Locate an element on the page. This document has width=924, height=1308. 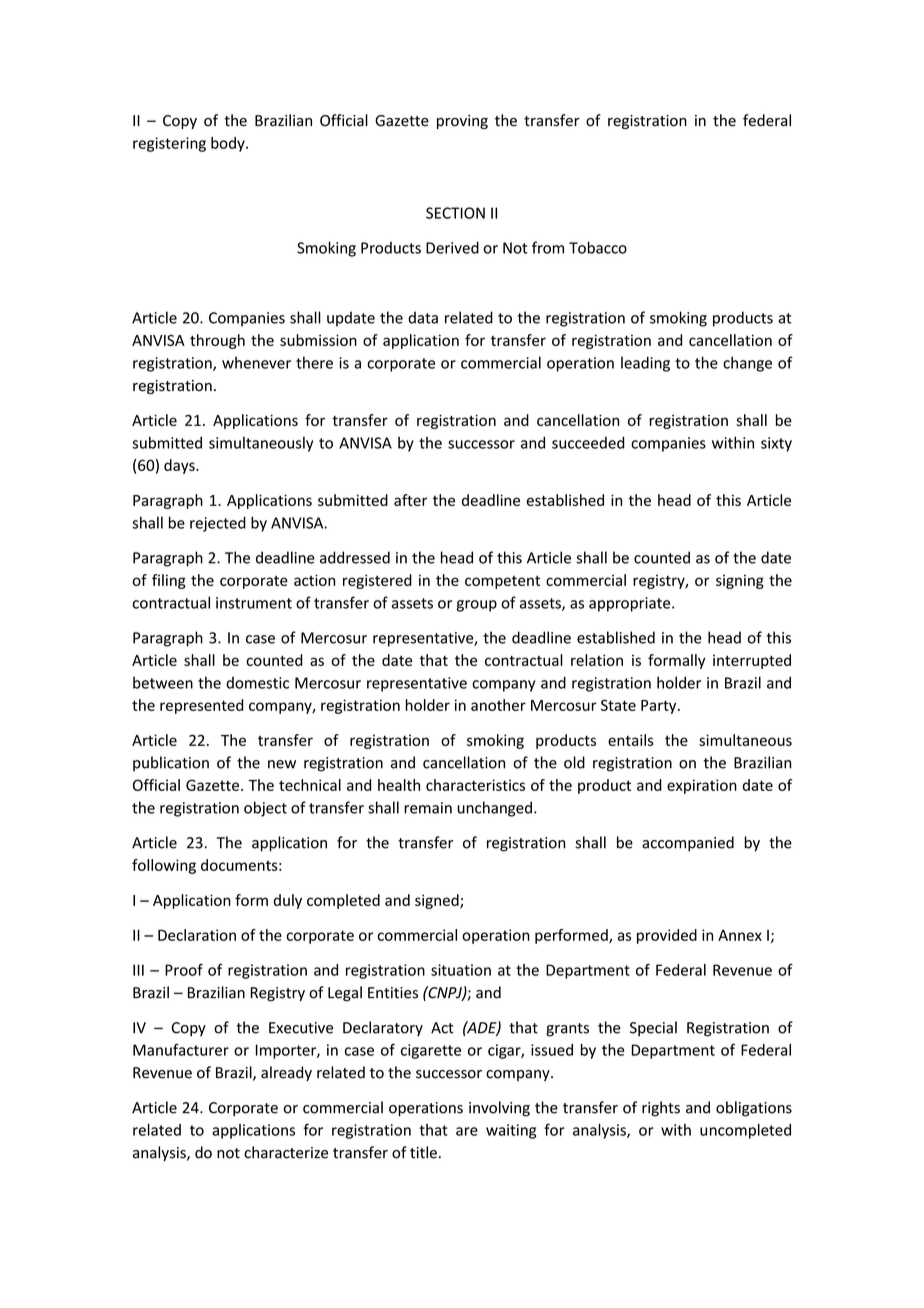
signed is located at coordinates (438, 901).
